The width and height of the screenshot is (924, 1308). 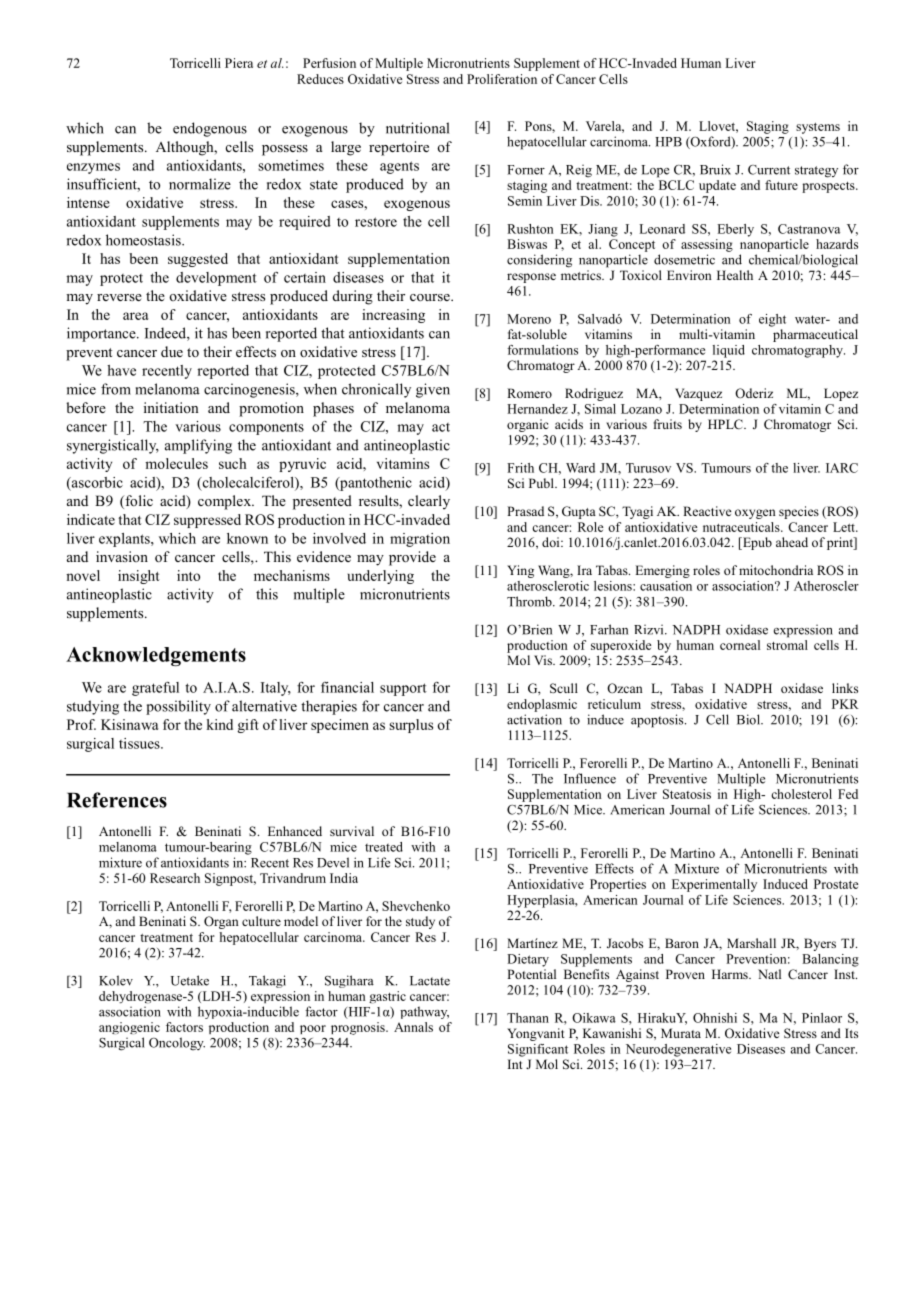 I want to click on References, so click(x=117, y=800).
